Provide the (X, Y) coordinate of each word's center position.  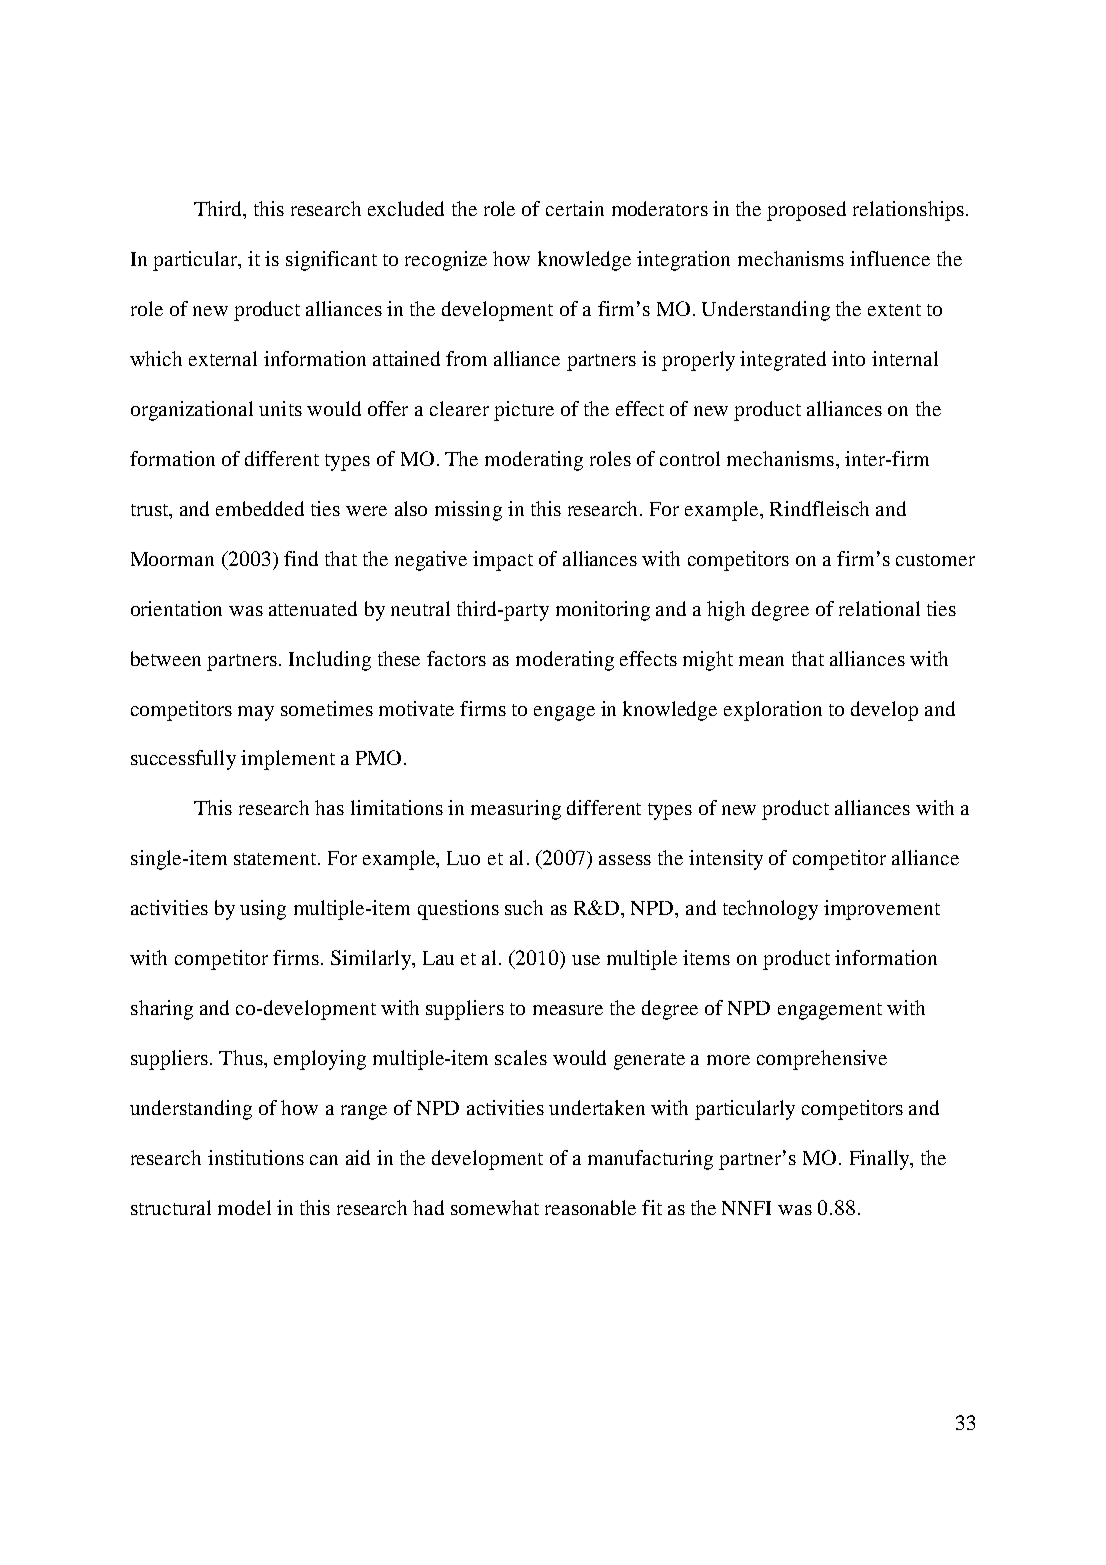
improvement (882, 910)
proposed (806, 211)
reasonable (590, 1207)
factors (456, 658)
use (586, 960)
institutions (256, 1157)
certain (575, 208)
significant (331, 261)
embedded (260, 508)
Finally (881, 1160)
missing (468, 511)
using (263, 910)
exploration (773, 711)
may (256, 713)
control (690, 458)
